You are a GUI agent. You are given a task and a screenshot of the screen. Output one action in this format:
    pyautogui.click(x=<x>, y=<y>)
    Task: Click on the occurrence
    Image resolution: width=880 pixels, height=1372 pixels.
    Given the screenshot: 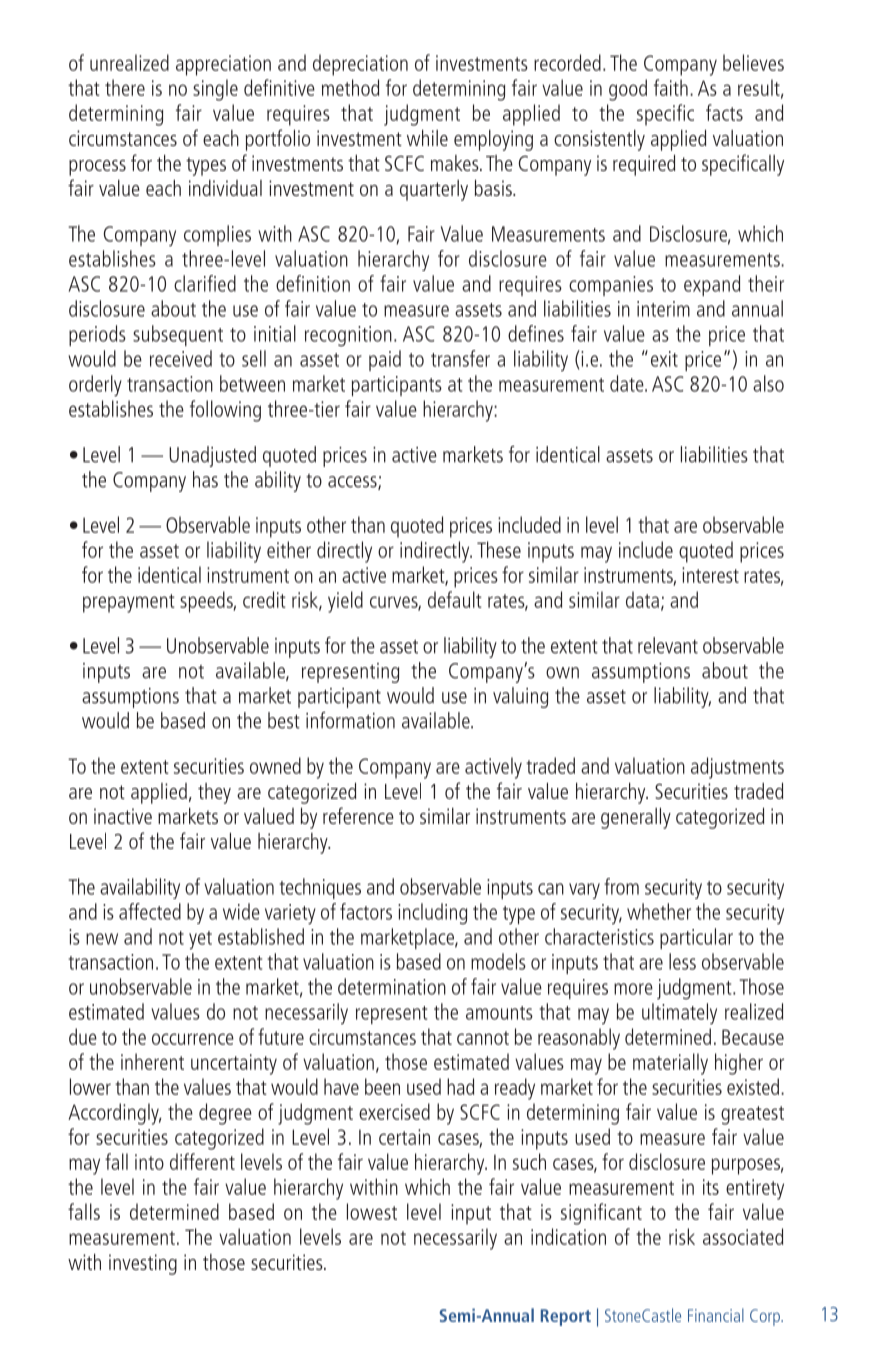 What is the action you would take?
    pyautogui.click(x=193, y=1039)
